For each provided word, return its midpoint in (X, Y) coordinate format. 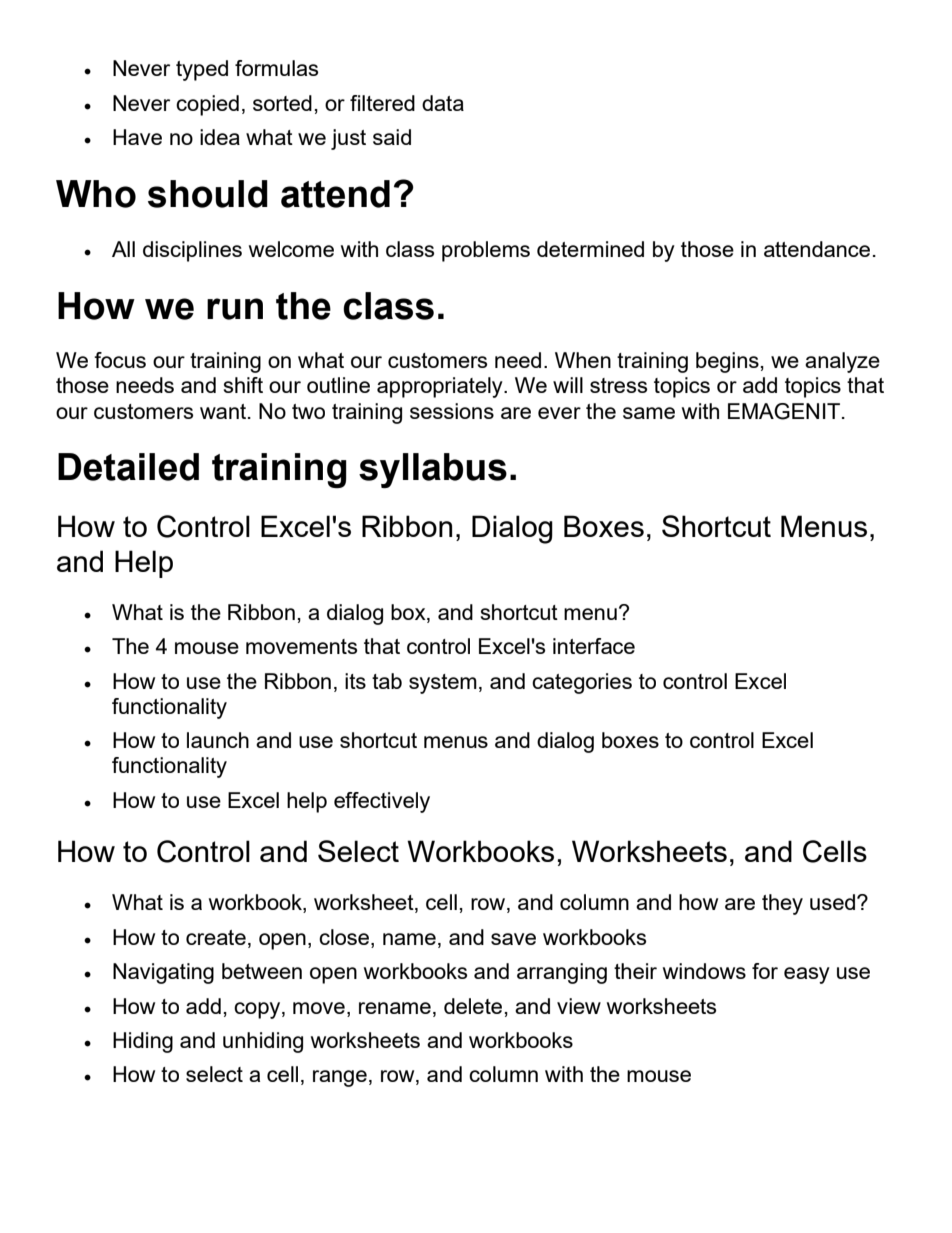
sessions (452, 411)
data (443, 103)
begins (727, 362)
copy (258, 1010)
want (223, 411)
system (443, 684)
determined (590, 249)
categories (582, 683)
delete (473, 1006)
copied (207, 105)
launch (218, 740)
